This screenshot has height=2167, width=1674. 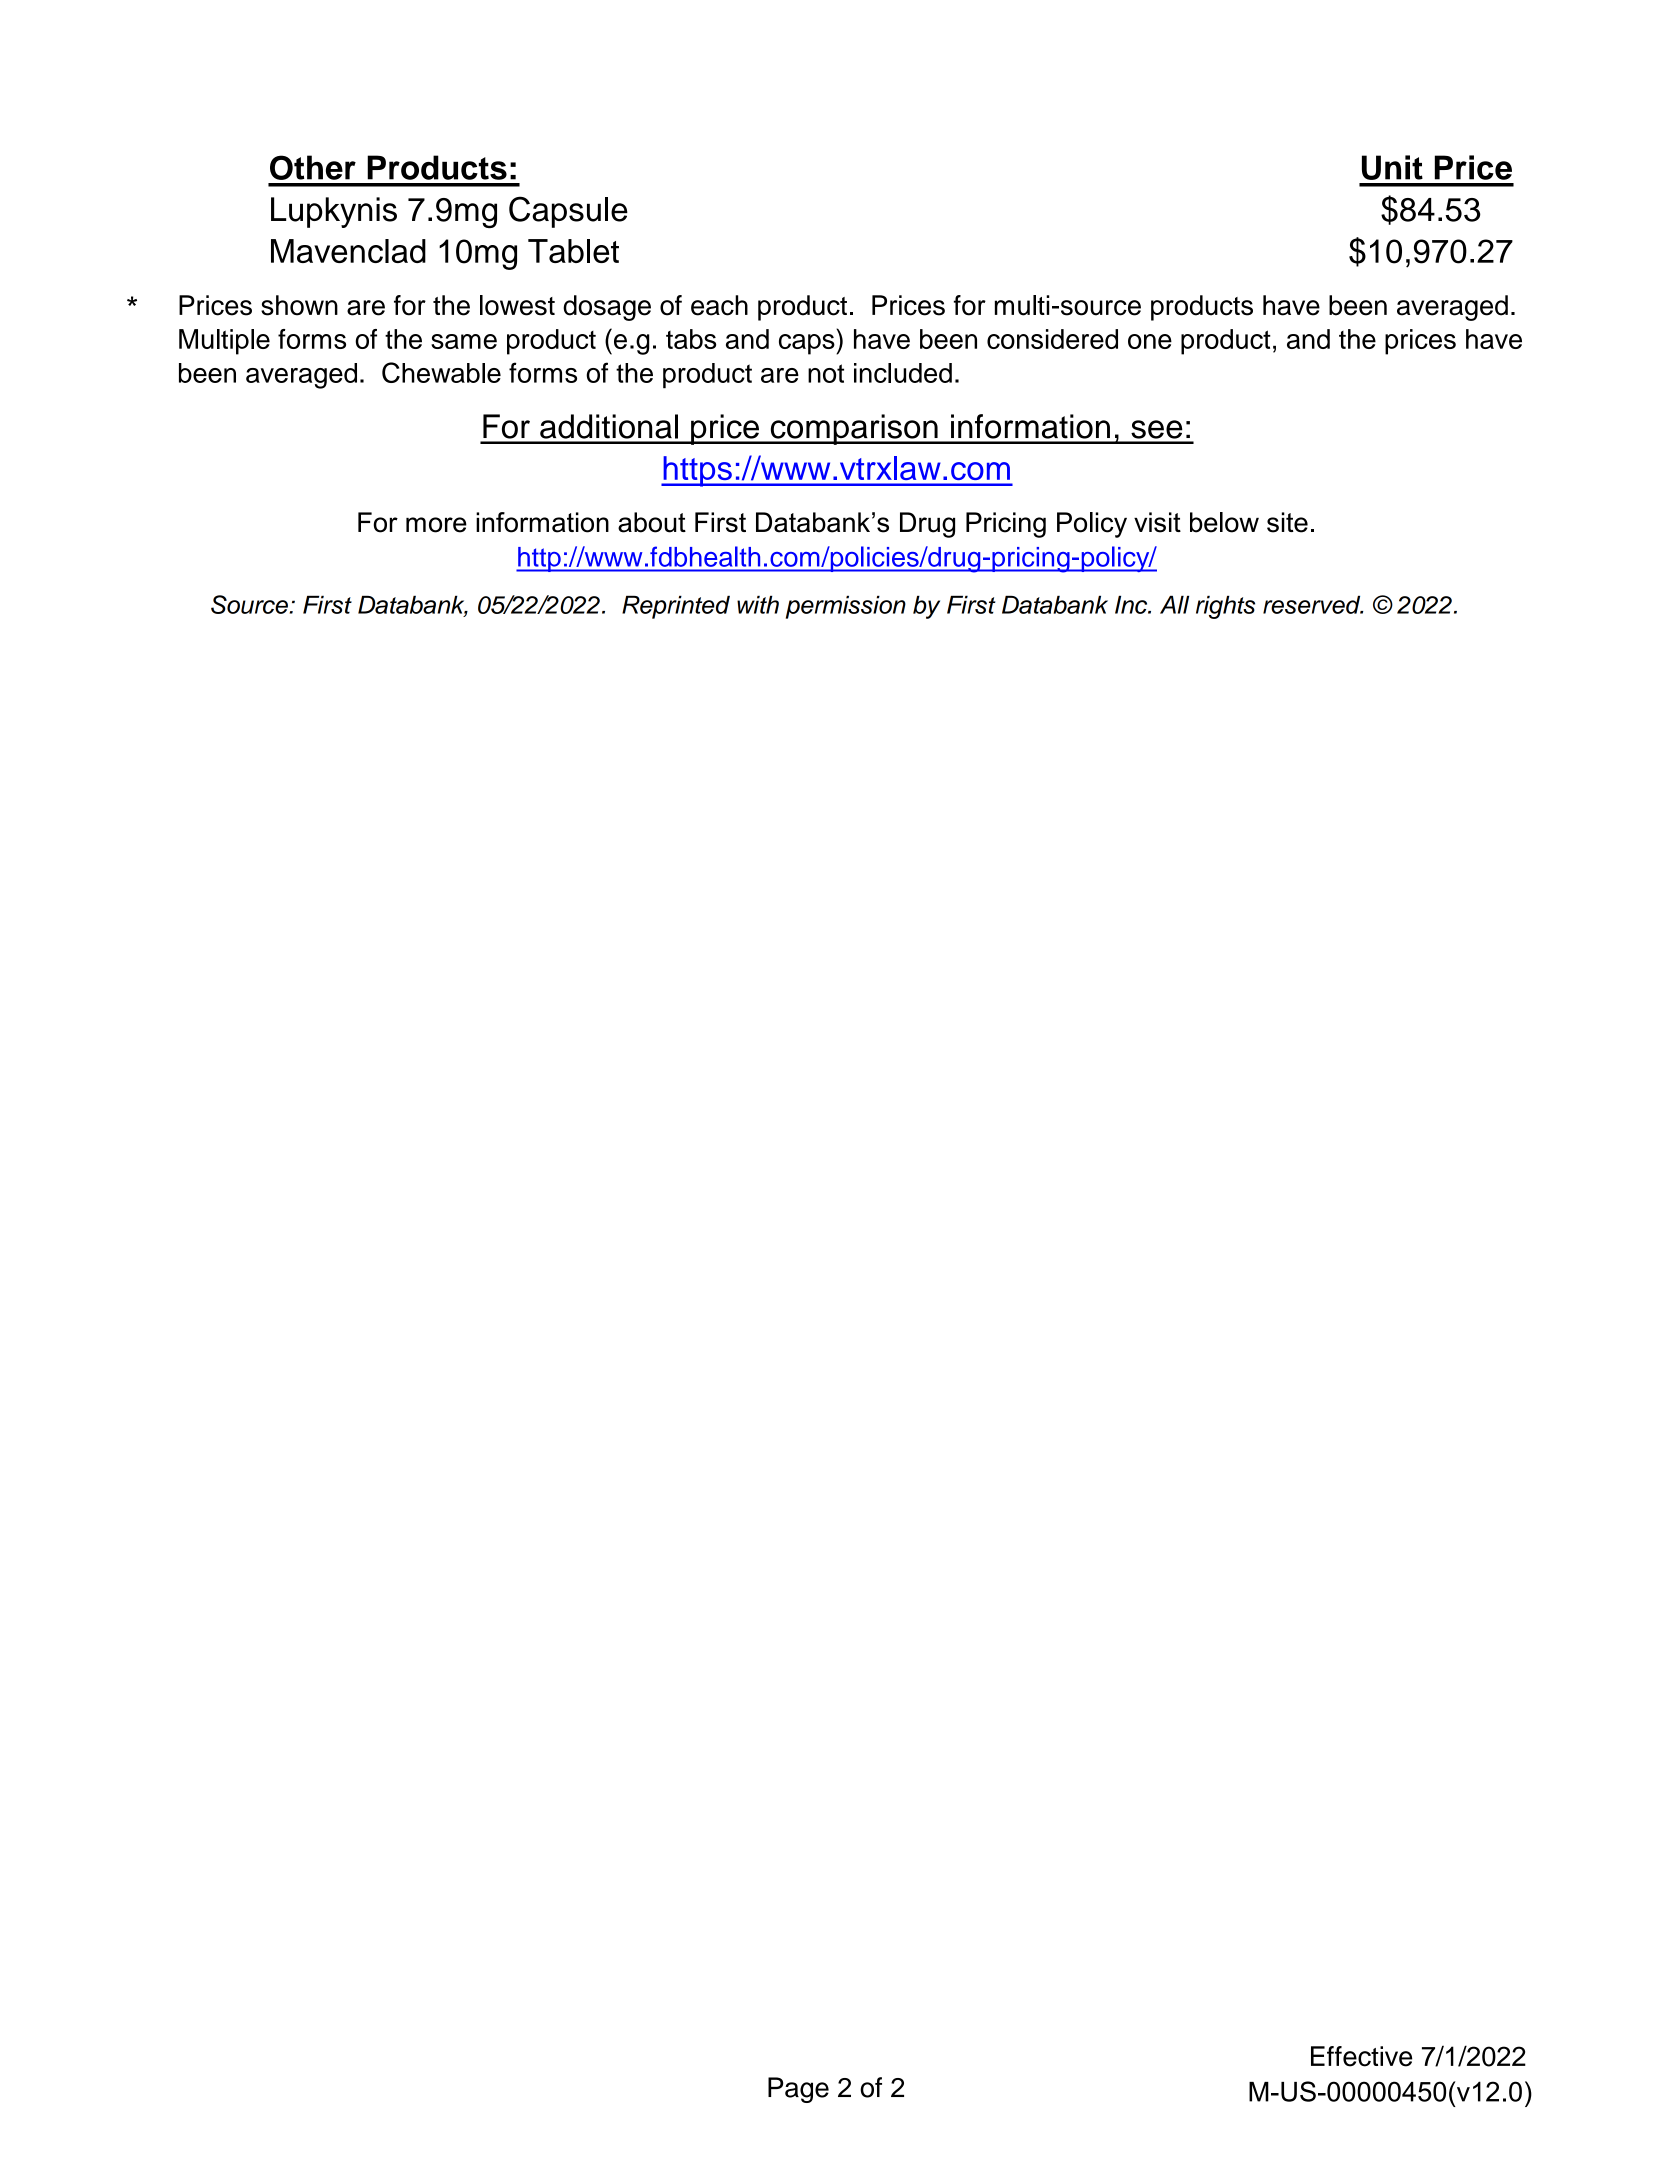 What do you see at coordinates (1174, 604) in the screenshot?
I see `All` at bounding box center [1174, 604].
